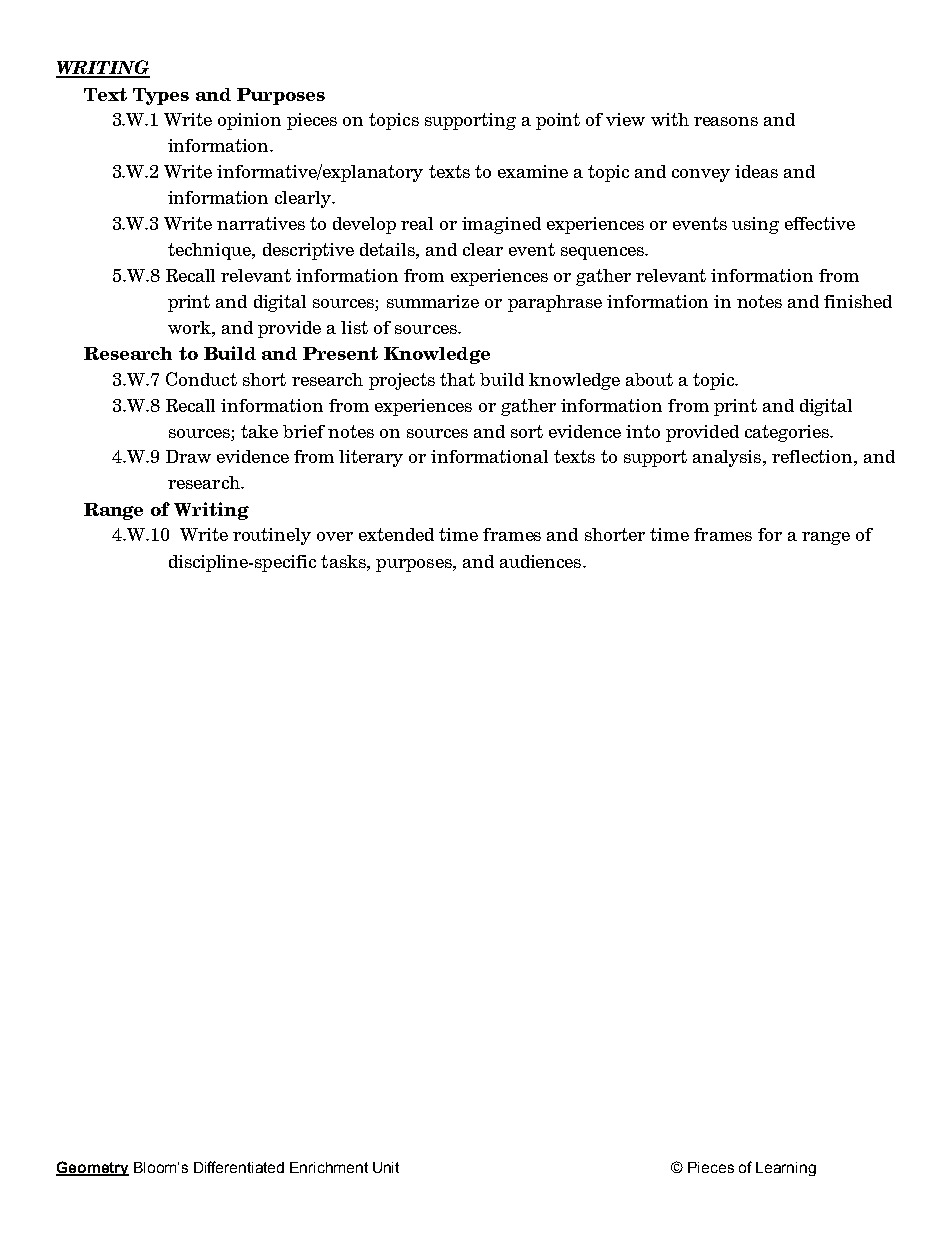 The height and width of the screenshot is (1233, 952). What do you see at coordinates (726, 121) in the screenshot?
I see `reasons` at bounding box center [726, 121].
